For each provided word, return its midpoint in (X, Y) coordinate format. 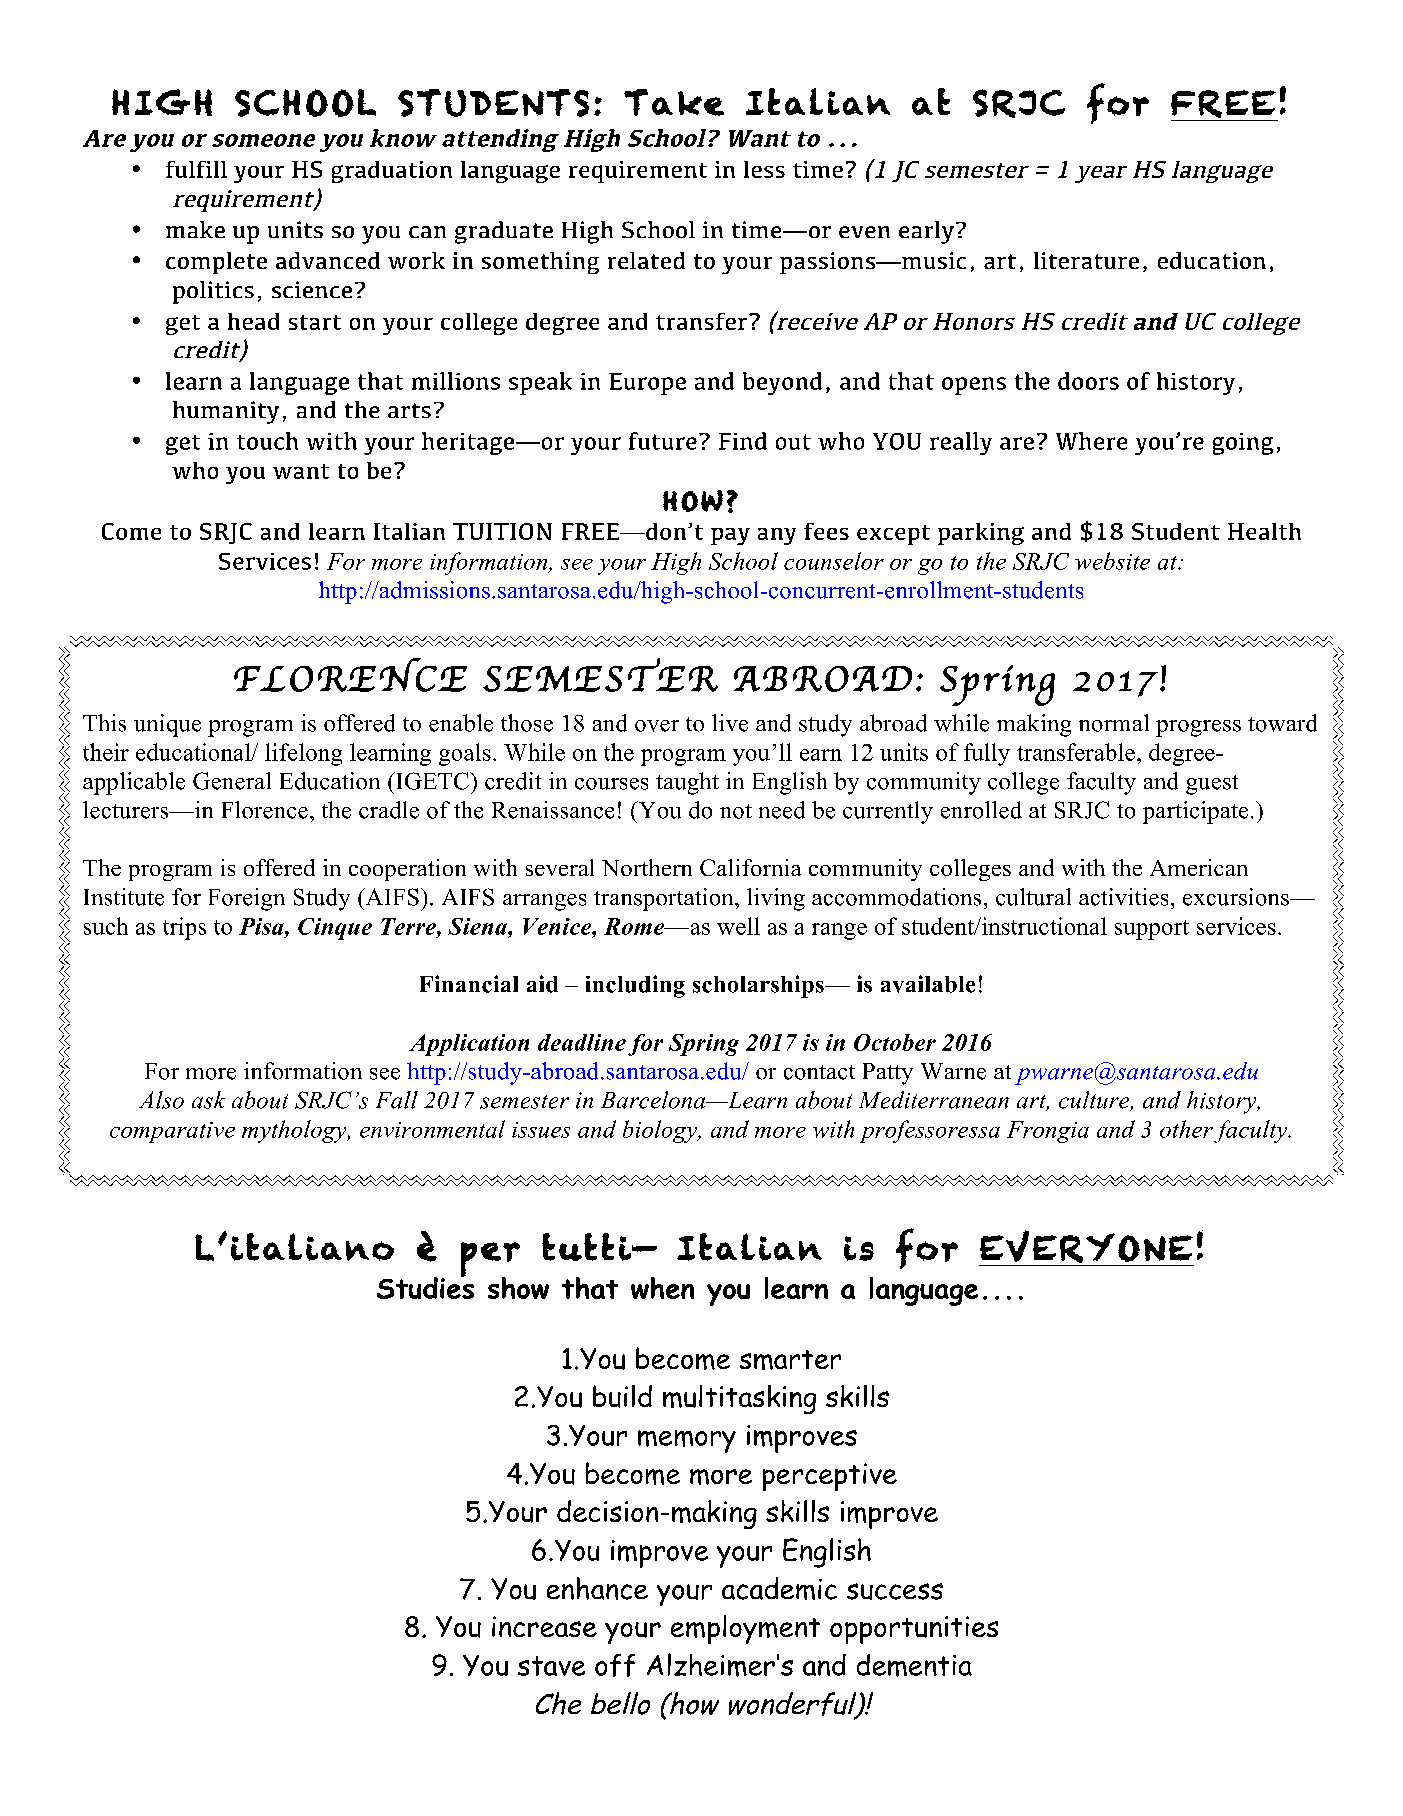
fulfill (196, 169)
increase (544, 1626)
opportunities (914, 1630)
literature (1086, 260)
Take (674, 102)
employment (745, 1629)
